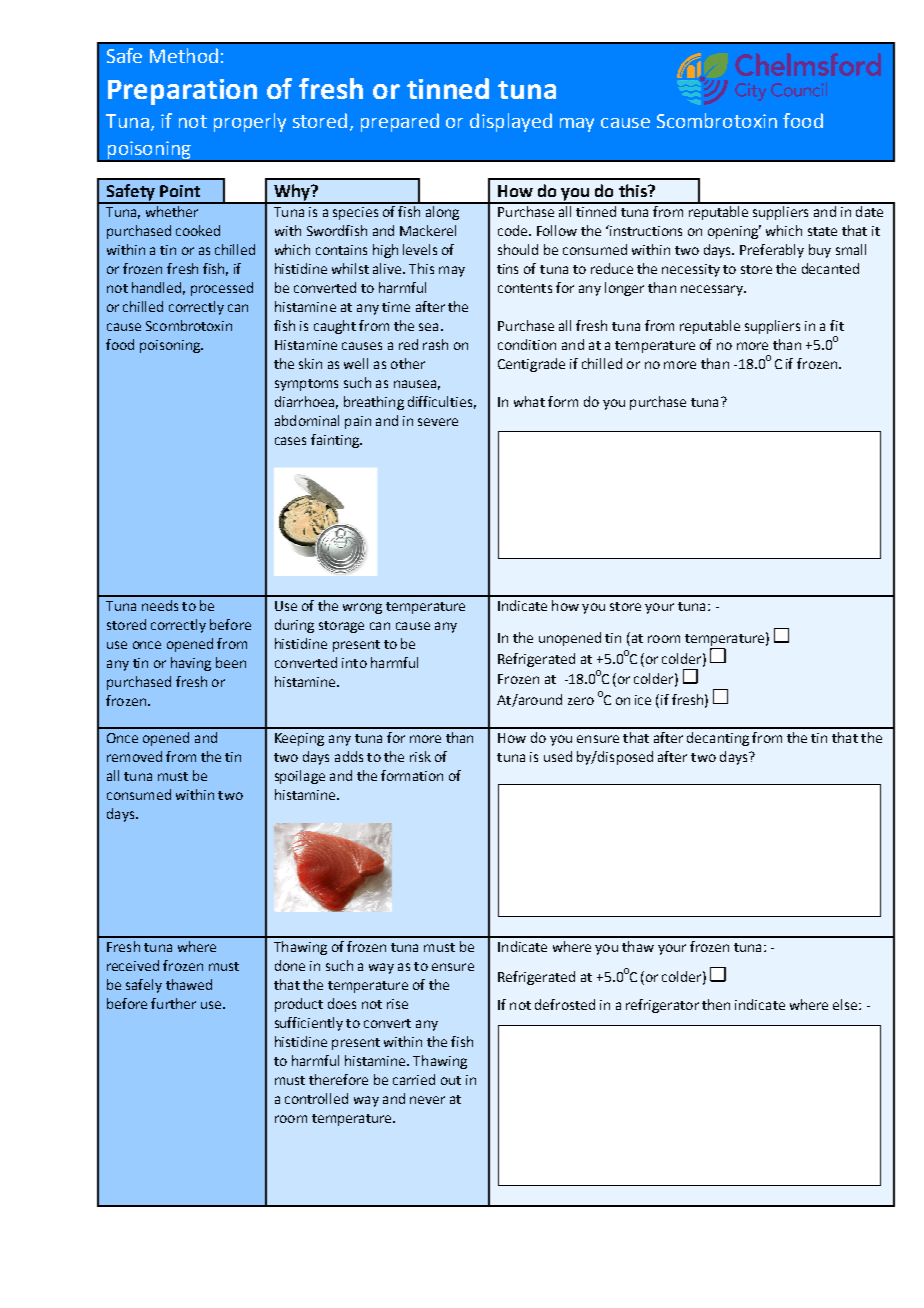 This screenshot has width=924, height=1308. What do you see at coordinates (822, 231) in the screenshot?
I see `state` at bounding box center [822, 231].
